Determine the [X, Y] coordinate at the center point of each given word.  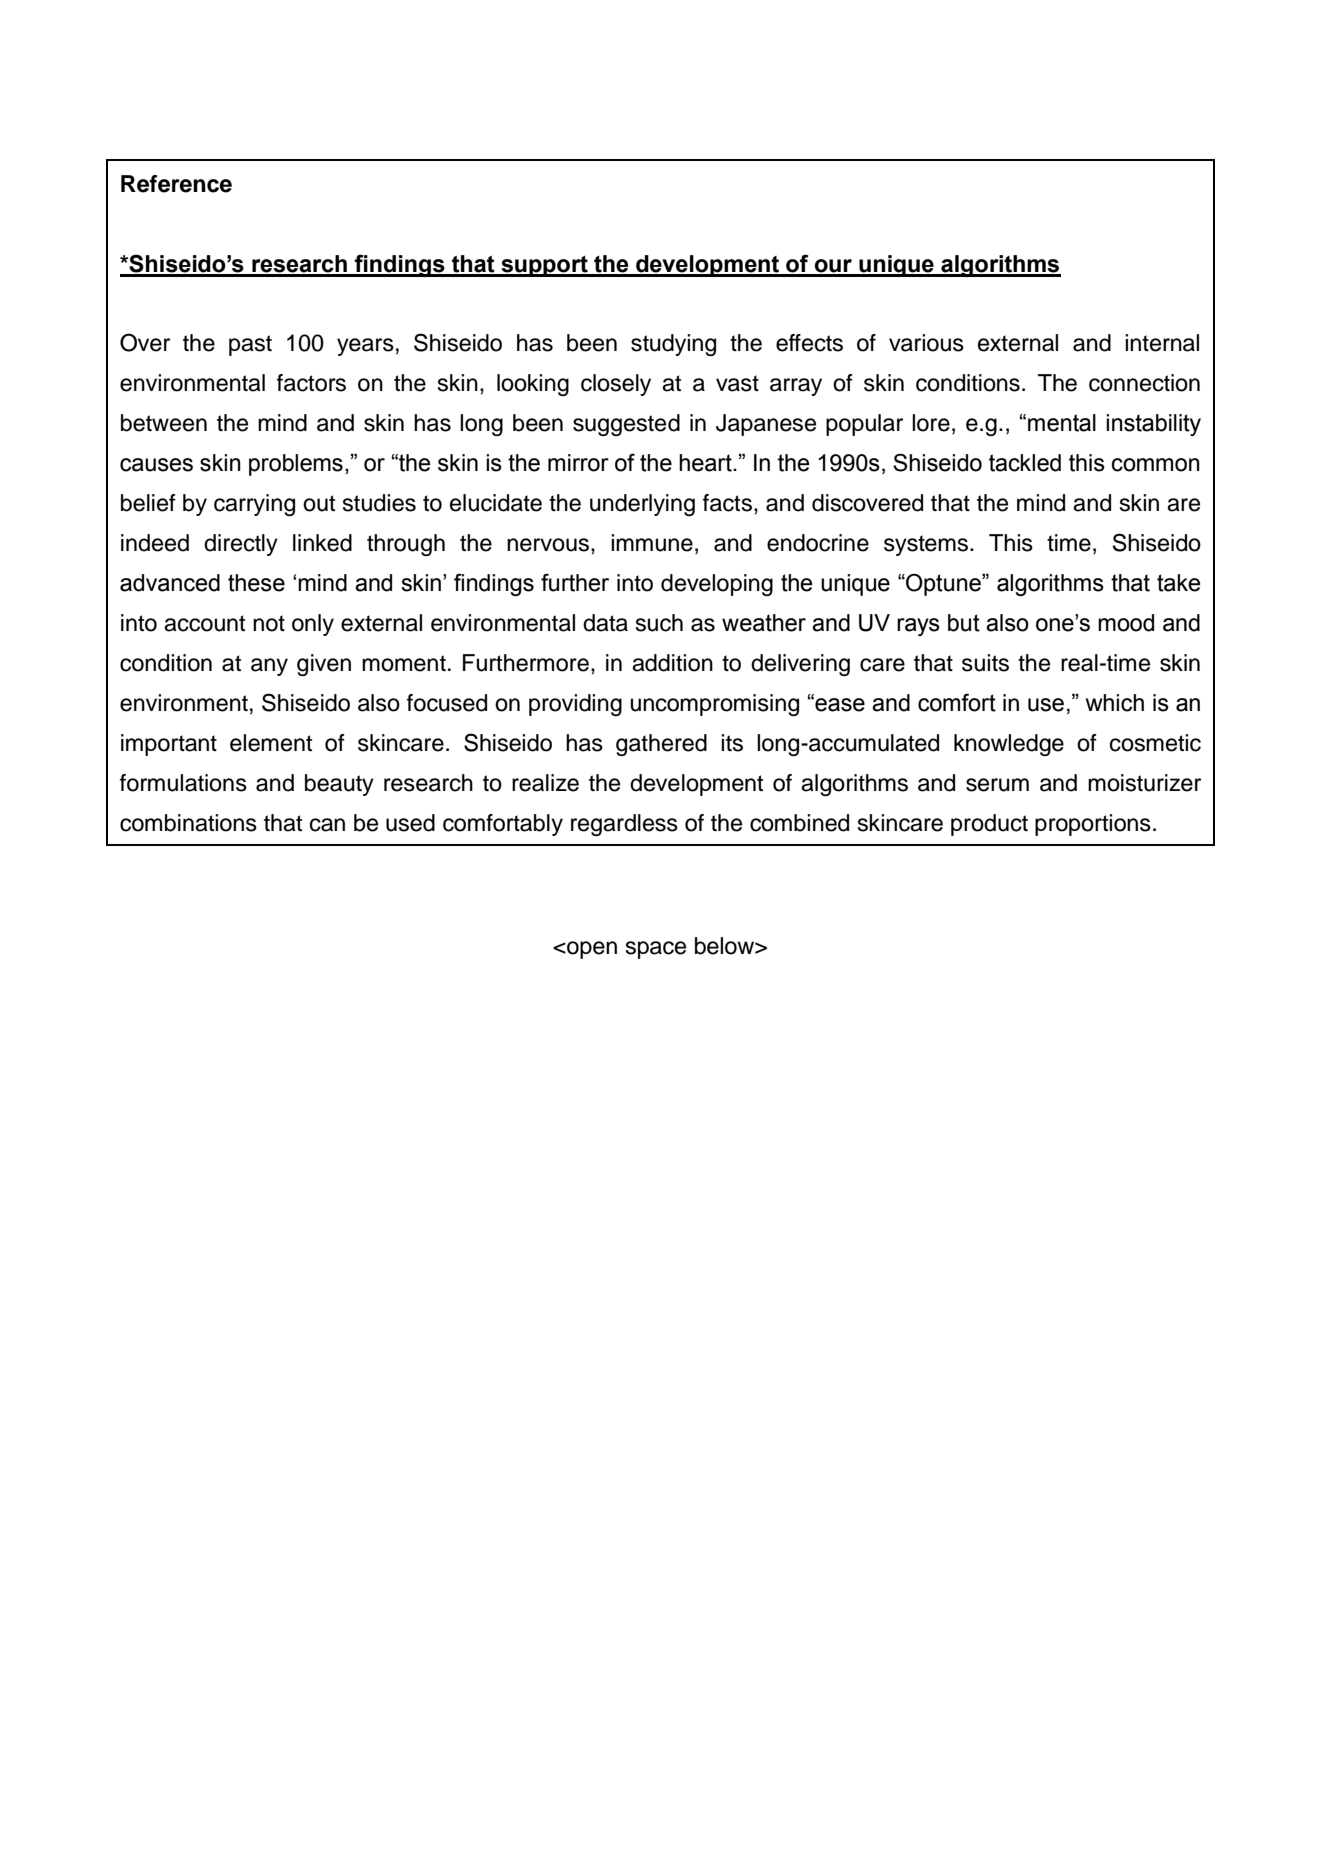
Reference [176, 184]
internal [1162, 343]
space [656, 950]
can [327, 825]
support [544, 266]
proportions [1093, 825]
